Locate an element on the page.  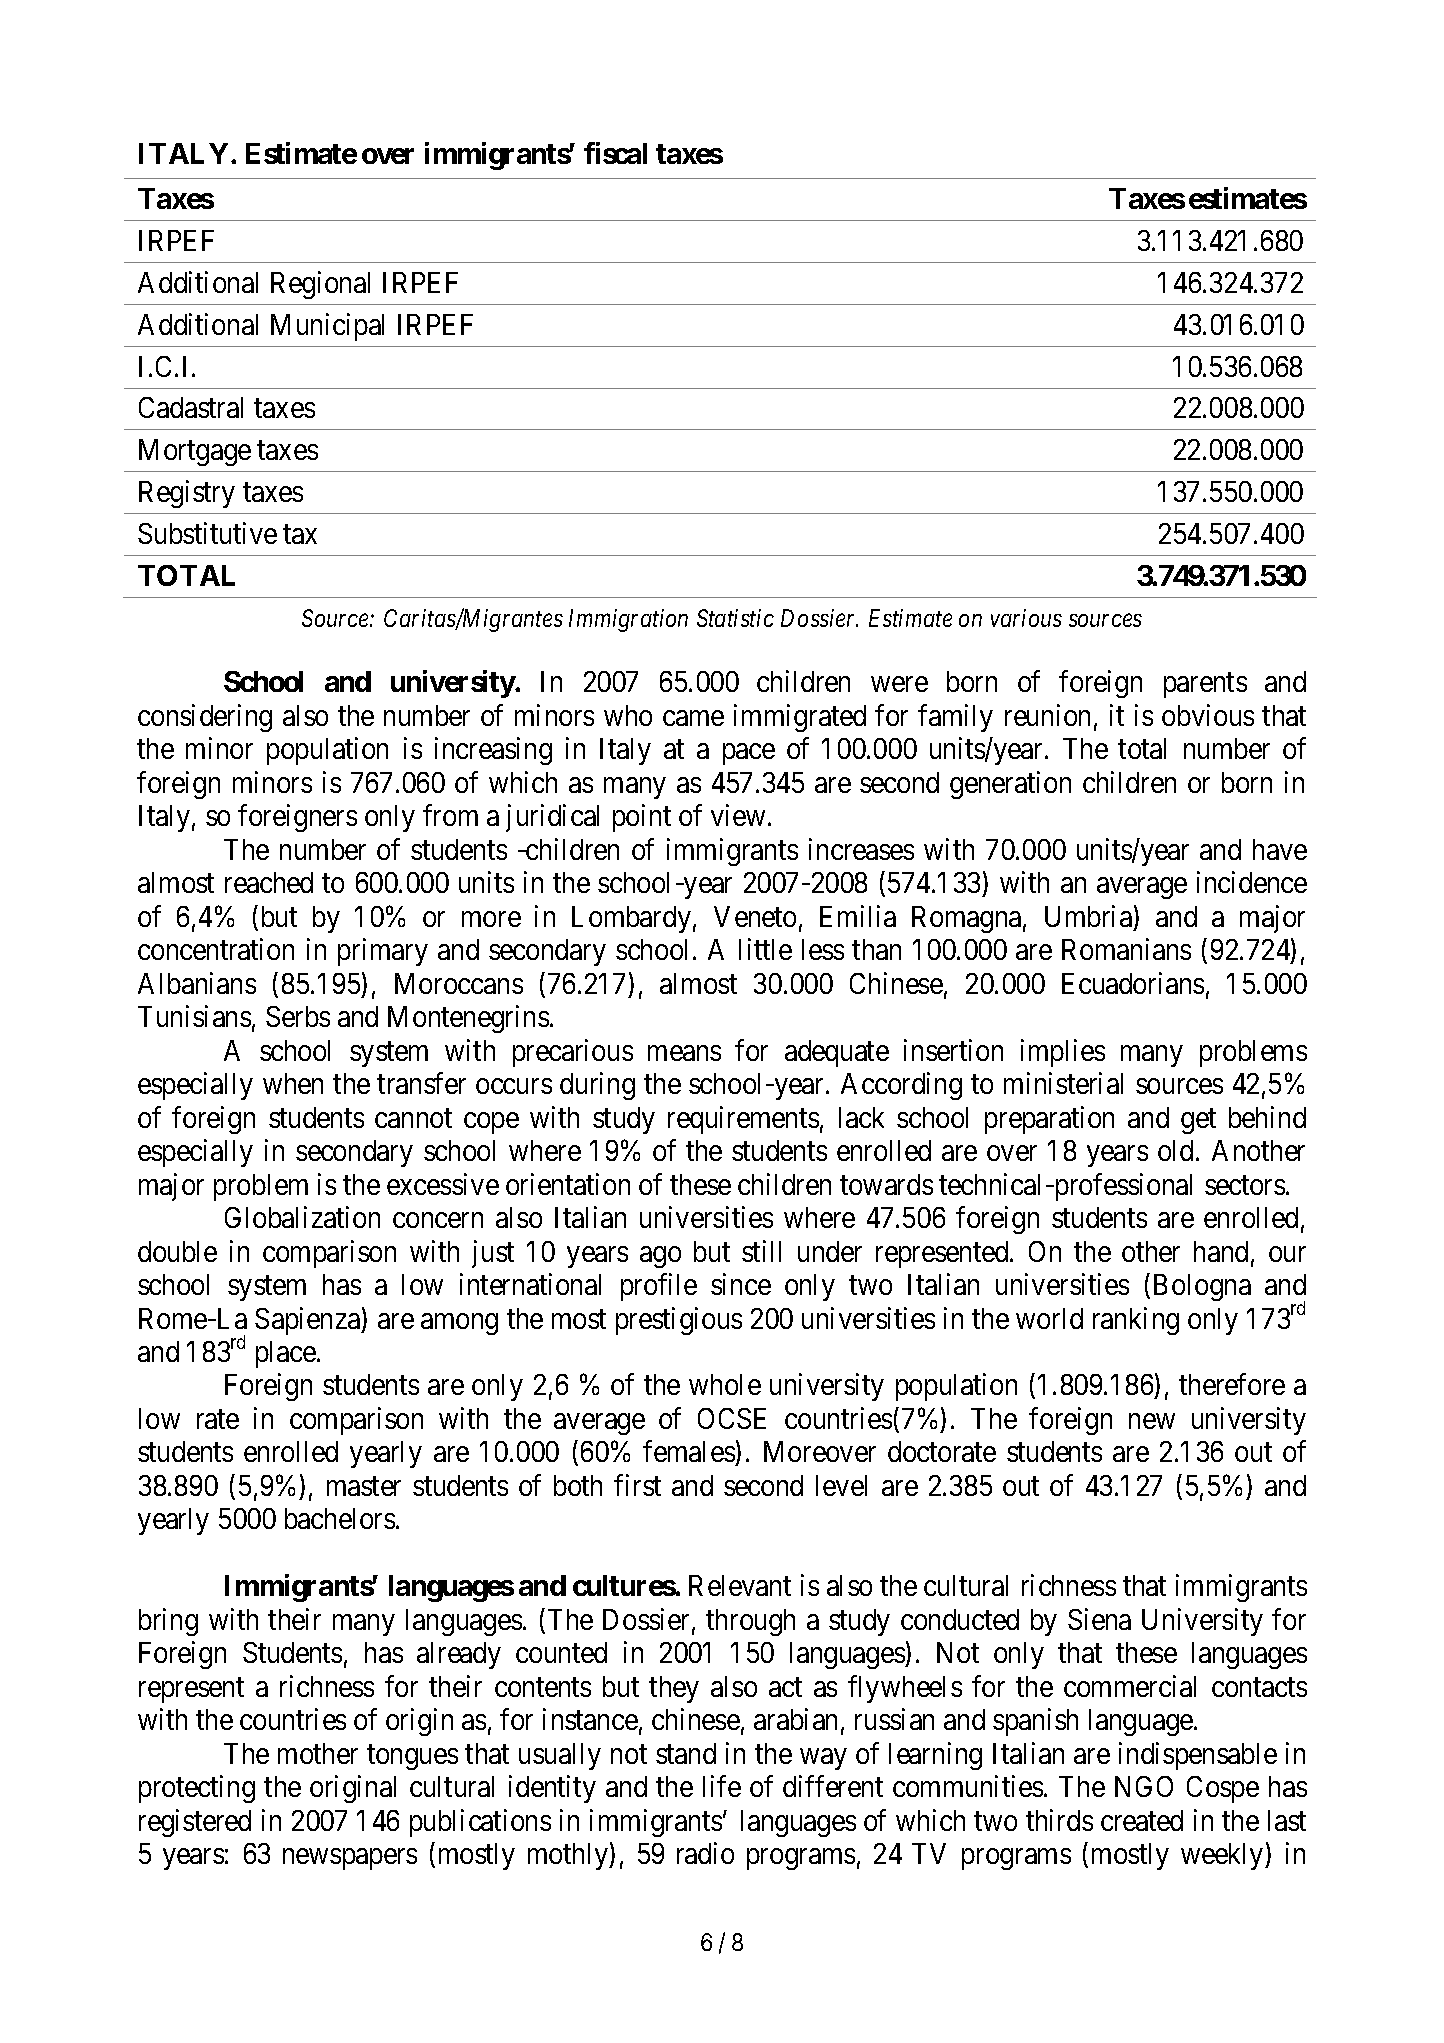
Serbs is located at coordinates (298, 1016).
